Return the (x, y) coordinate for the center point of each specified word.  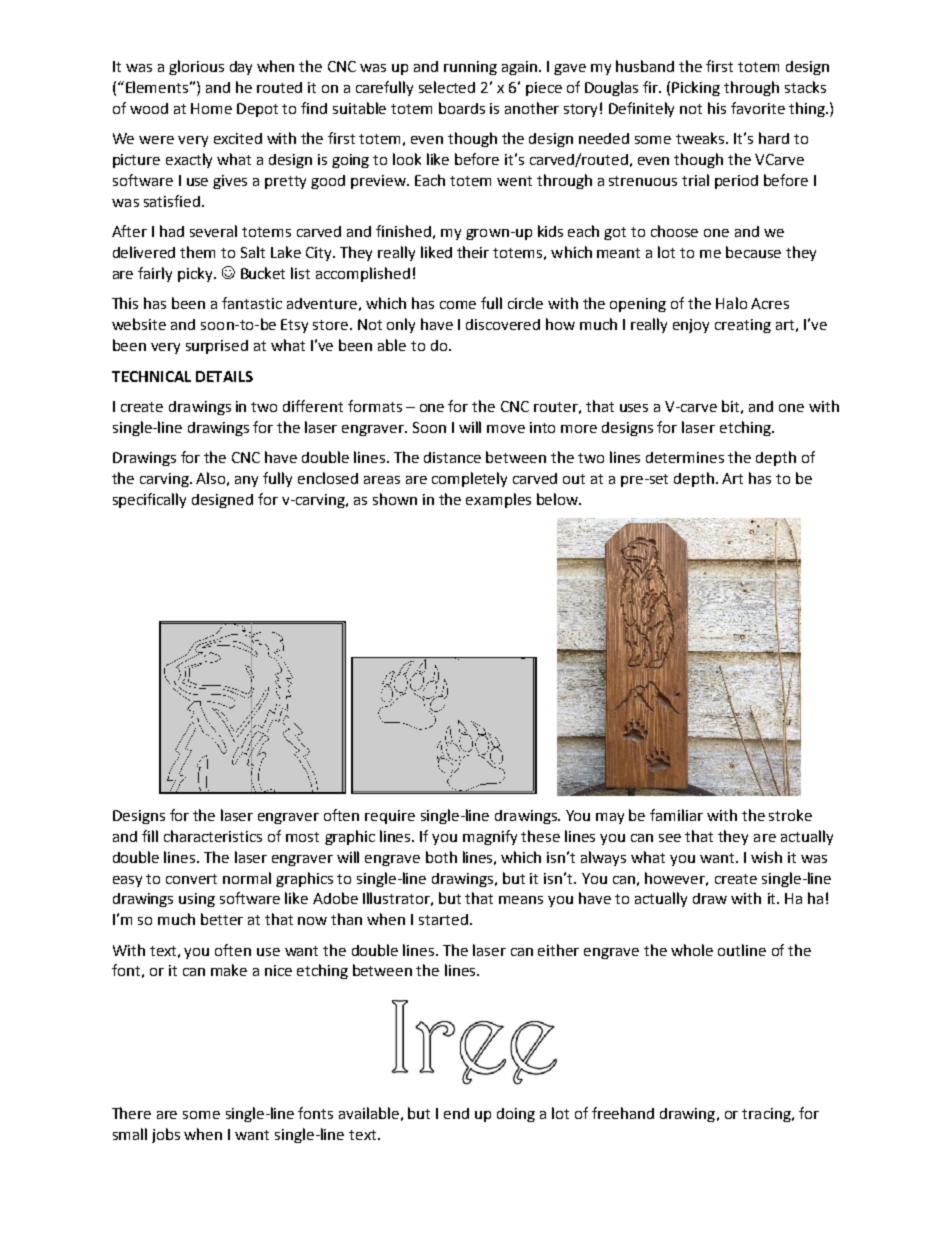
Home (211, 108)
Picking (696, 88)
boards (462, 108)
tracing (767, 1115)
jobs (166, 1135)
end (456, 1113)
